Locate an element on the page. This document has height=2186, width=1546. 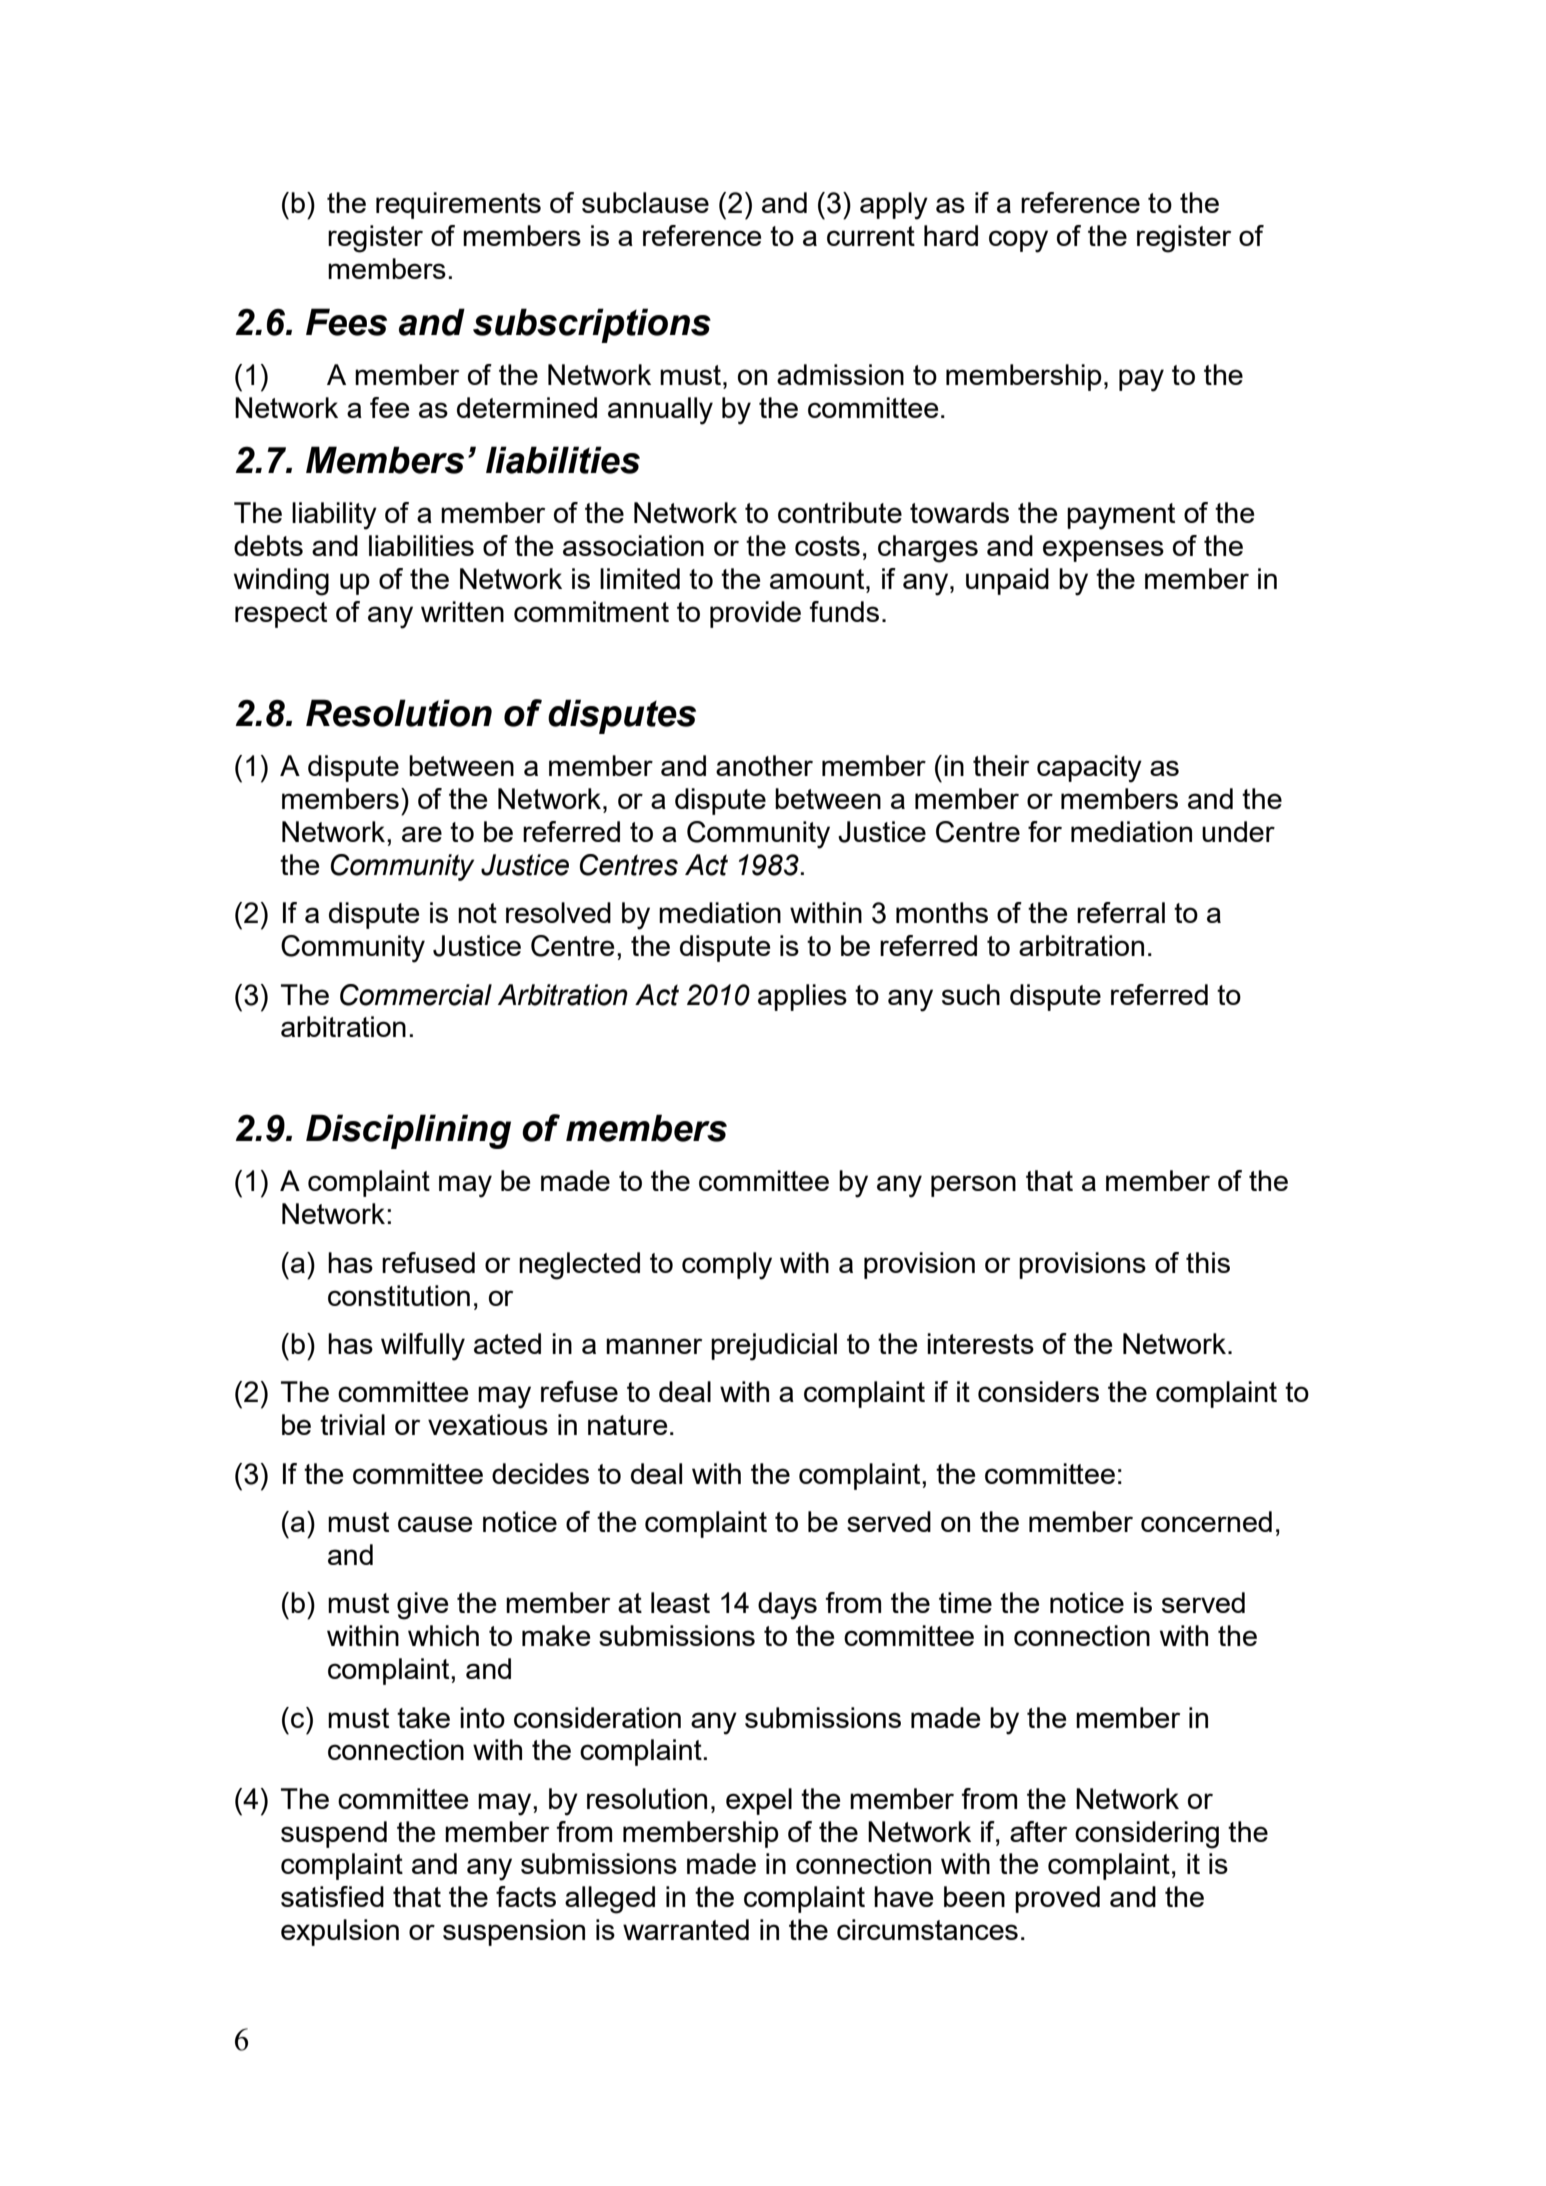
wilfully is located at coordinates (423, 1347).
